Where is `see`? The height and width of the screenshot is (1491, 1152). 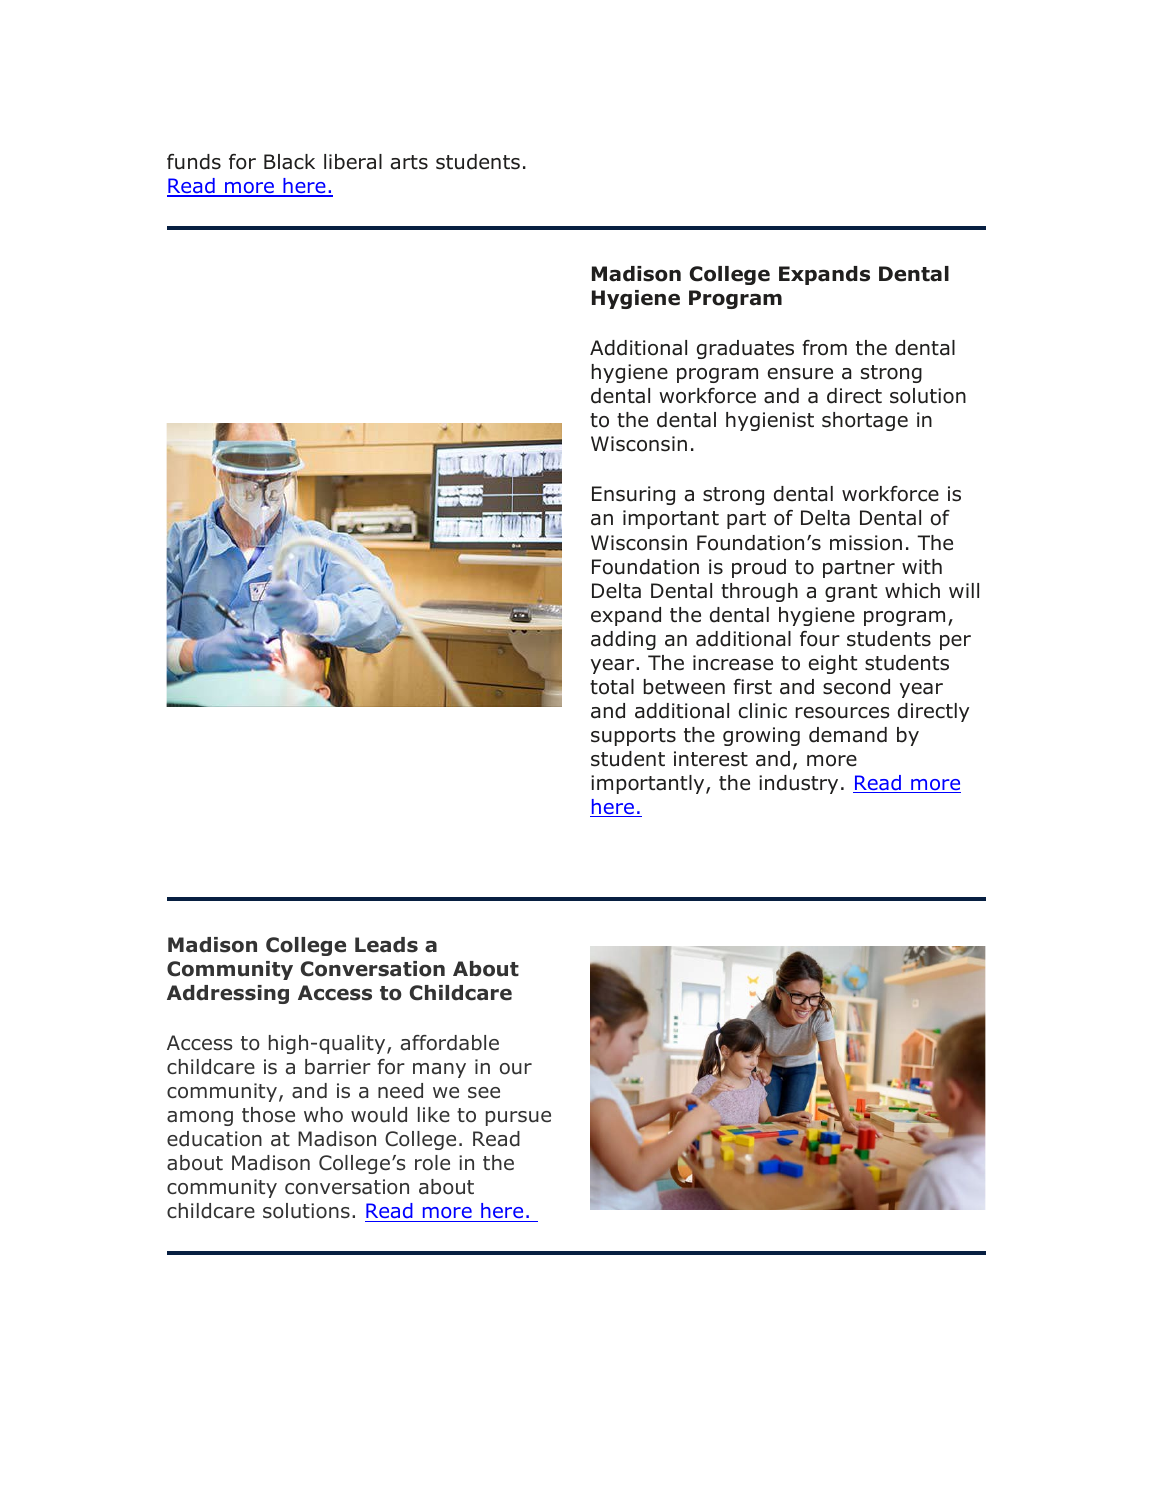 see is located at coordinates (484, 1093).
